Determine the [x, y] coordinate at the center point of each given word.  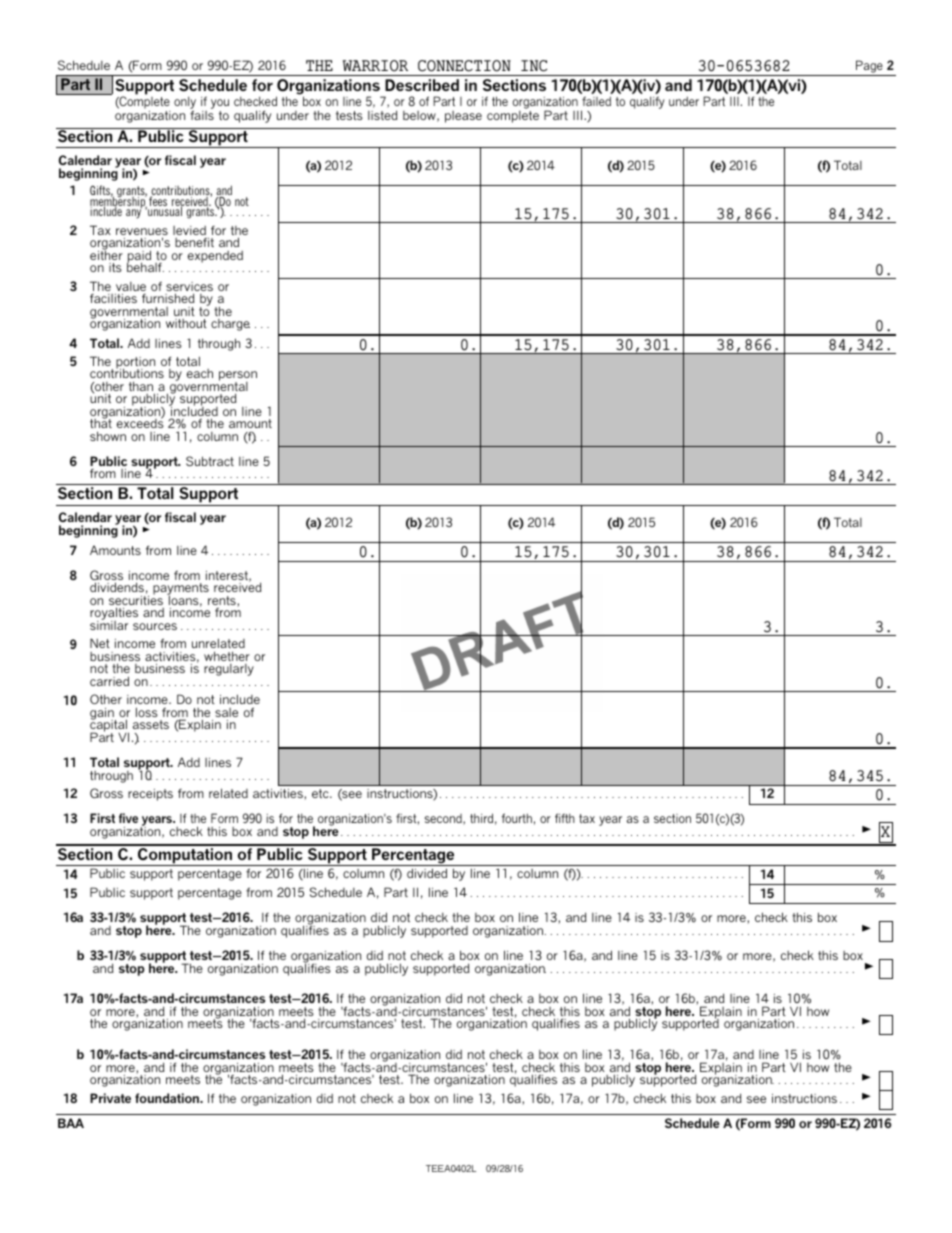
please [463, 117]
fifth [565, 818]
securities [136, 600]
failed [596, 101]
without [186, 323]
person [238, 377]
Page [869, 66]
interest [228, 576]
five [128, 818]
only [185, 104]
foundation [168, 1098]
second [444, 819]
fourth [517, 818]
